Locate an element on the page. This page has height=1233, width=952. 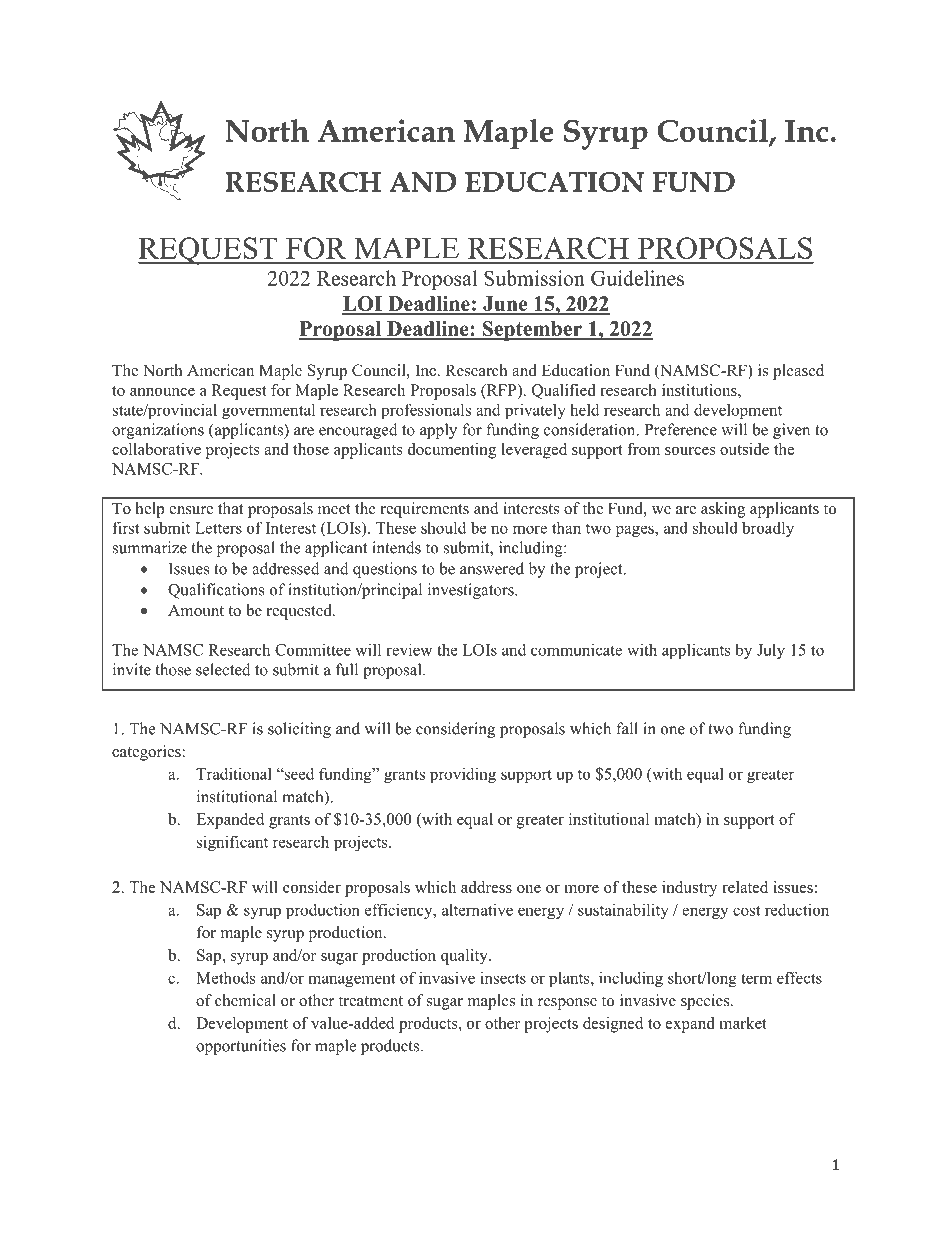
opportunities is located at coordinates (241, 1047).
